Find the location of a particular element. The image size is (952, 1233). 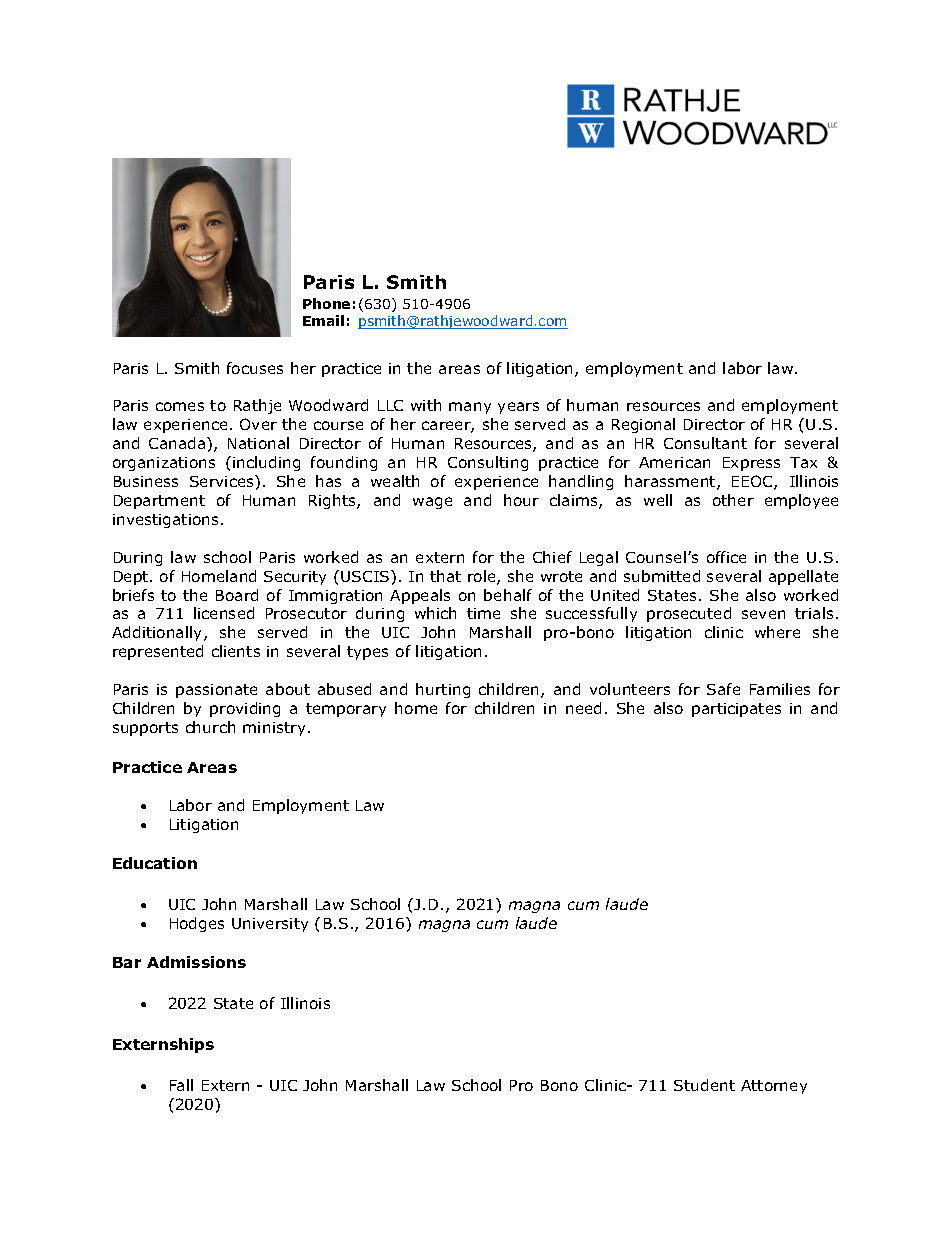

hurting is located at coordinates (443, 690).
